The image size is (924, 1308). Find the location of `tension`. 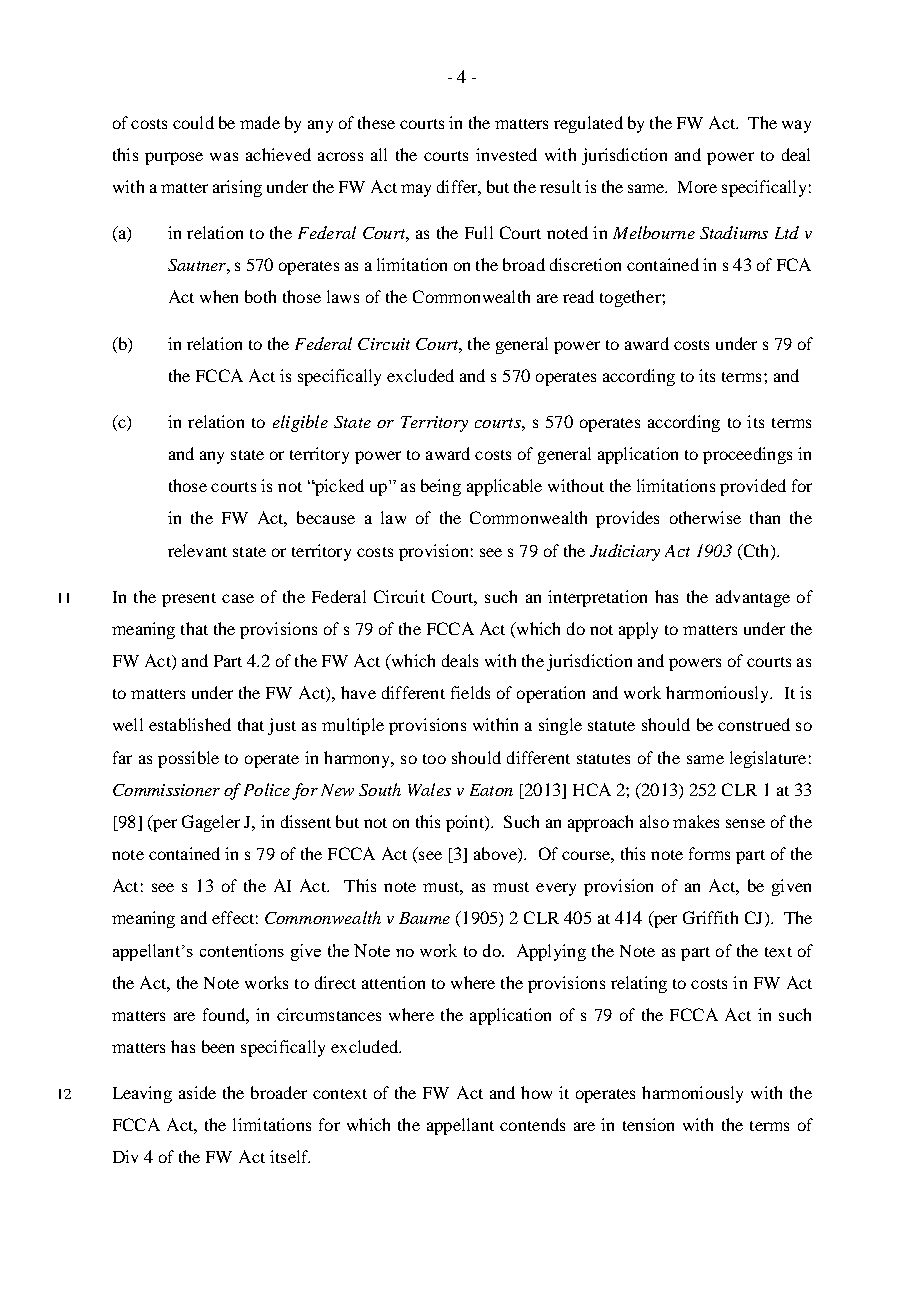

tension is located at coordinates (648, 1124).
